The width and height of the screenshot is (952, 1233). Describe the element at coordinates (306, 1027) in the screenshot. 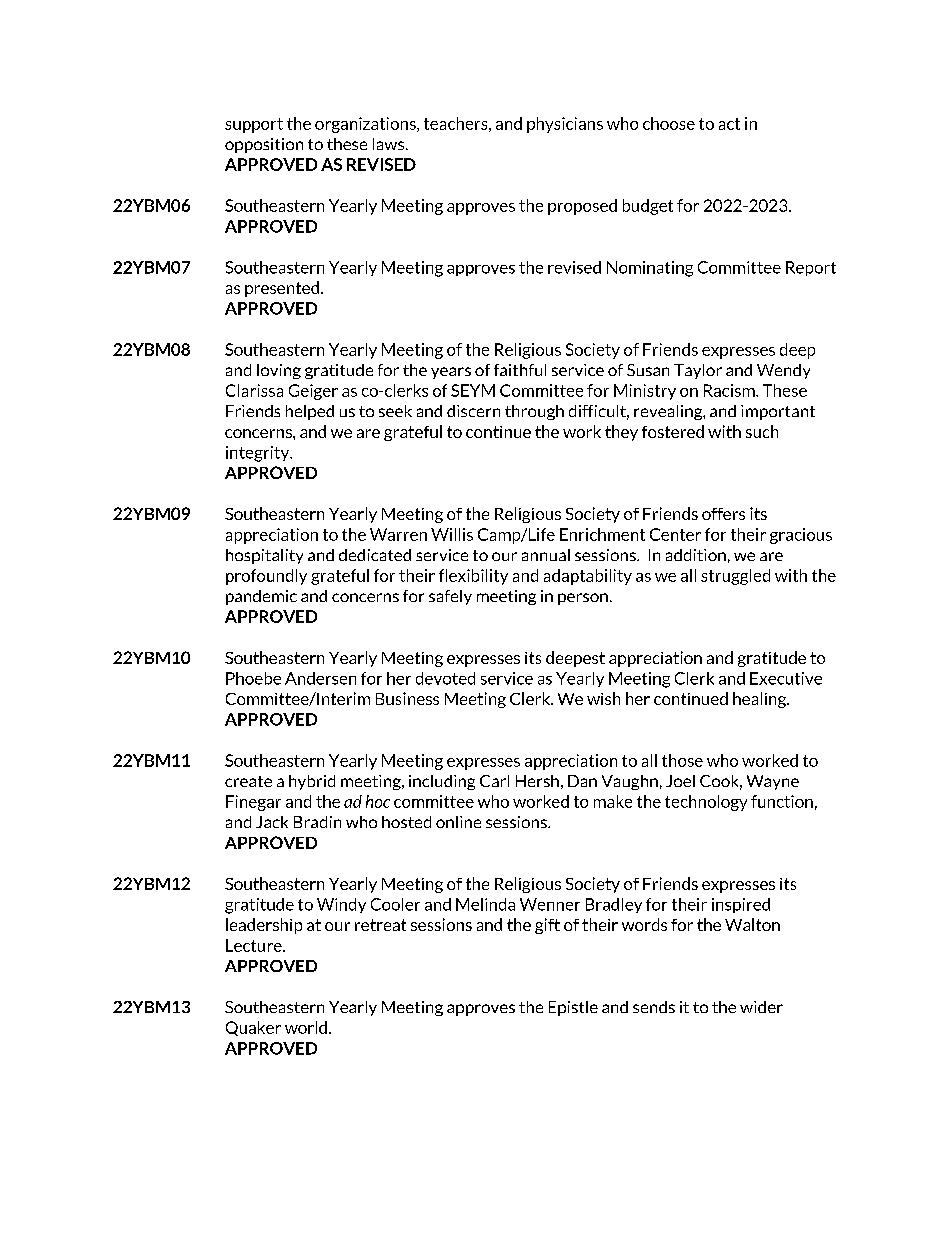

I see `world` at that location.
